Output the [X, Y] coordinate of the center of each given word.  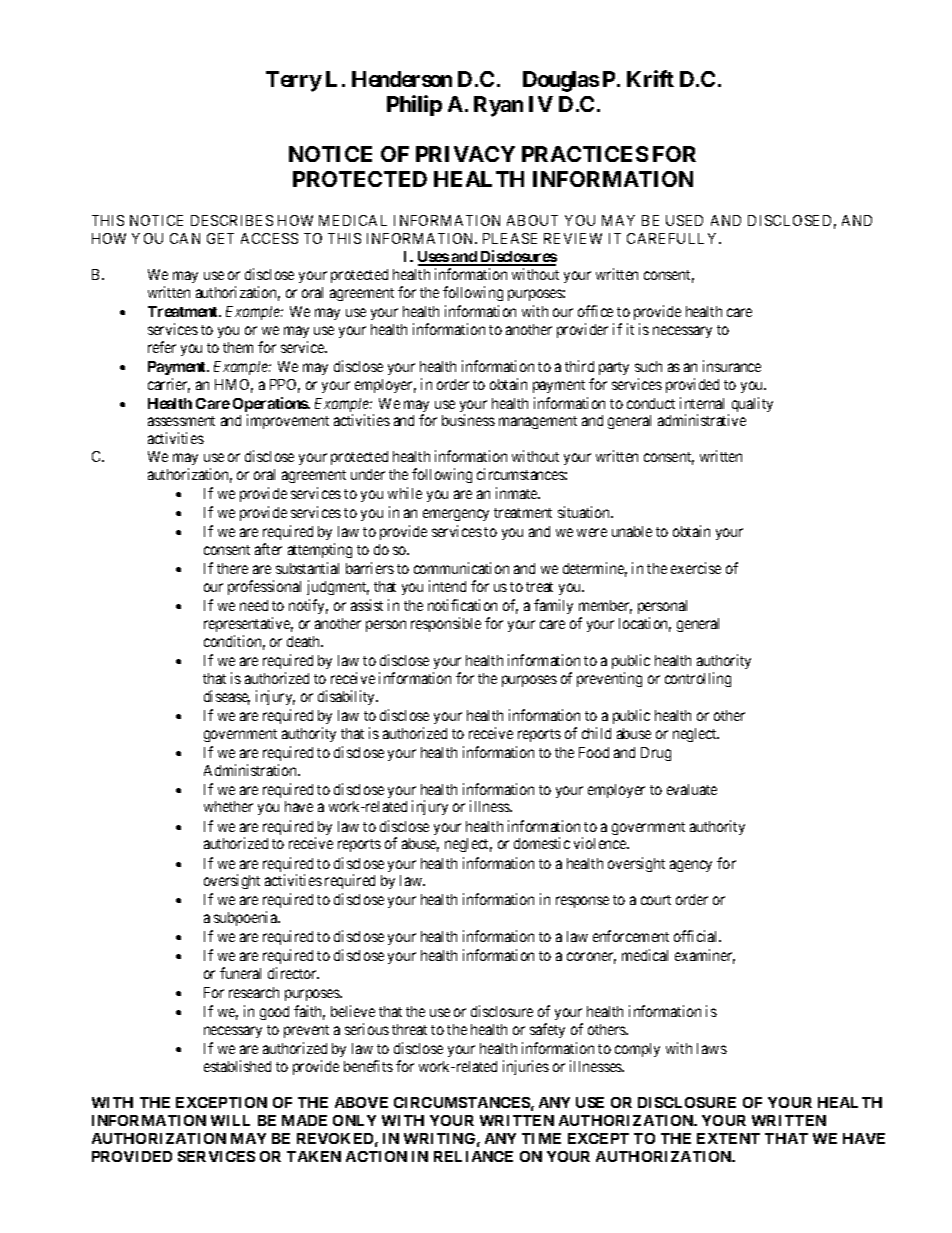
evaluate [692, 789]
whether [228, 806]
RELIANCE [473, 1156]
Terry [294, 81]
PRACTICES [585, 154]
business [468, 420]
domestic [542, 843]
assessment [181, 421]
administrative [702, 420]
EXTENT [728, 1138]
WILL [230, 1120]
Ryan [498, 106]
